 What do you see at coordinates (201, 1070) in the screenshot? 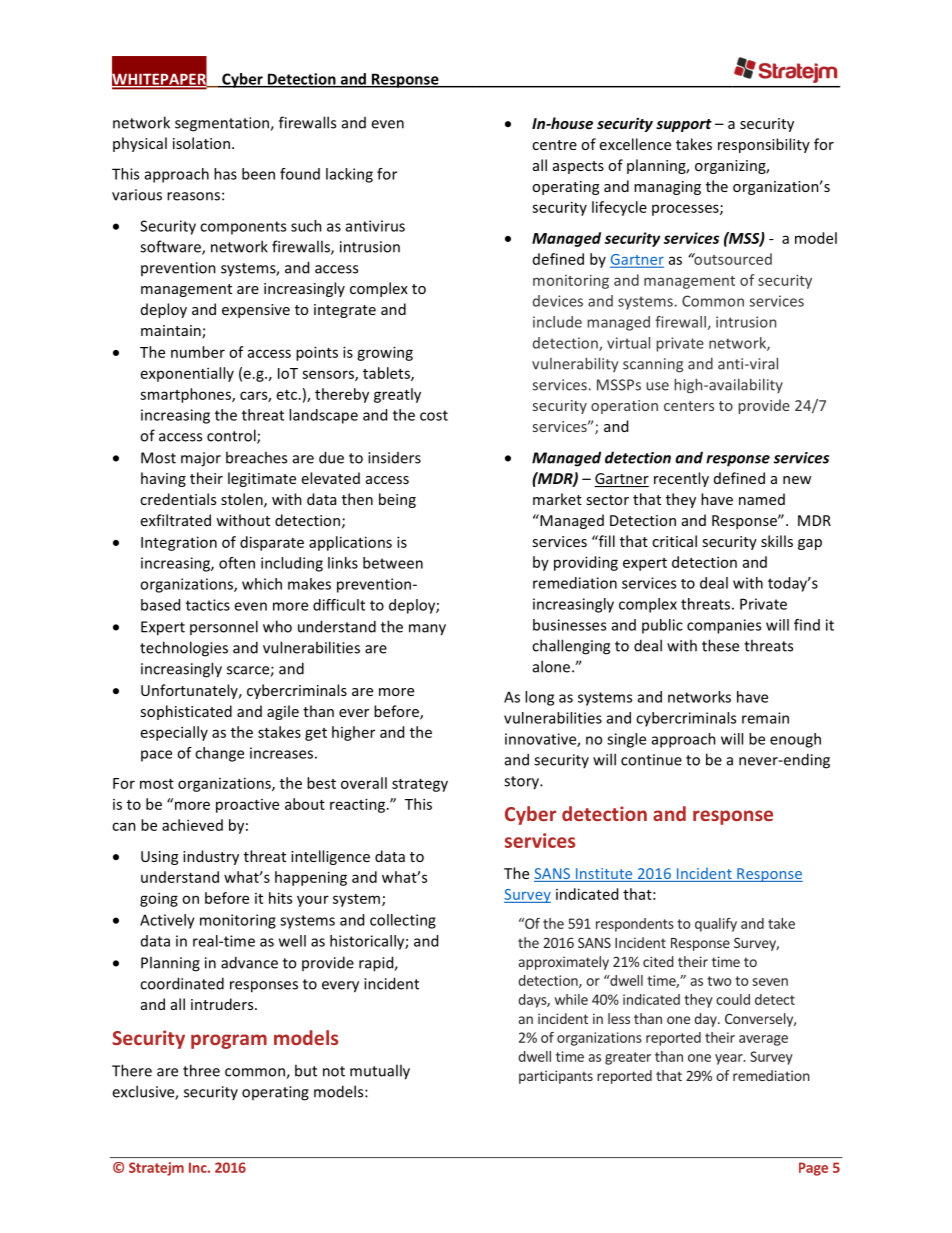
I see `three` at bounding box center [201, 1070].
